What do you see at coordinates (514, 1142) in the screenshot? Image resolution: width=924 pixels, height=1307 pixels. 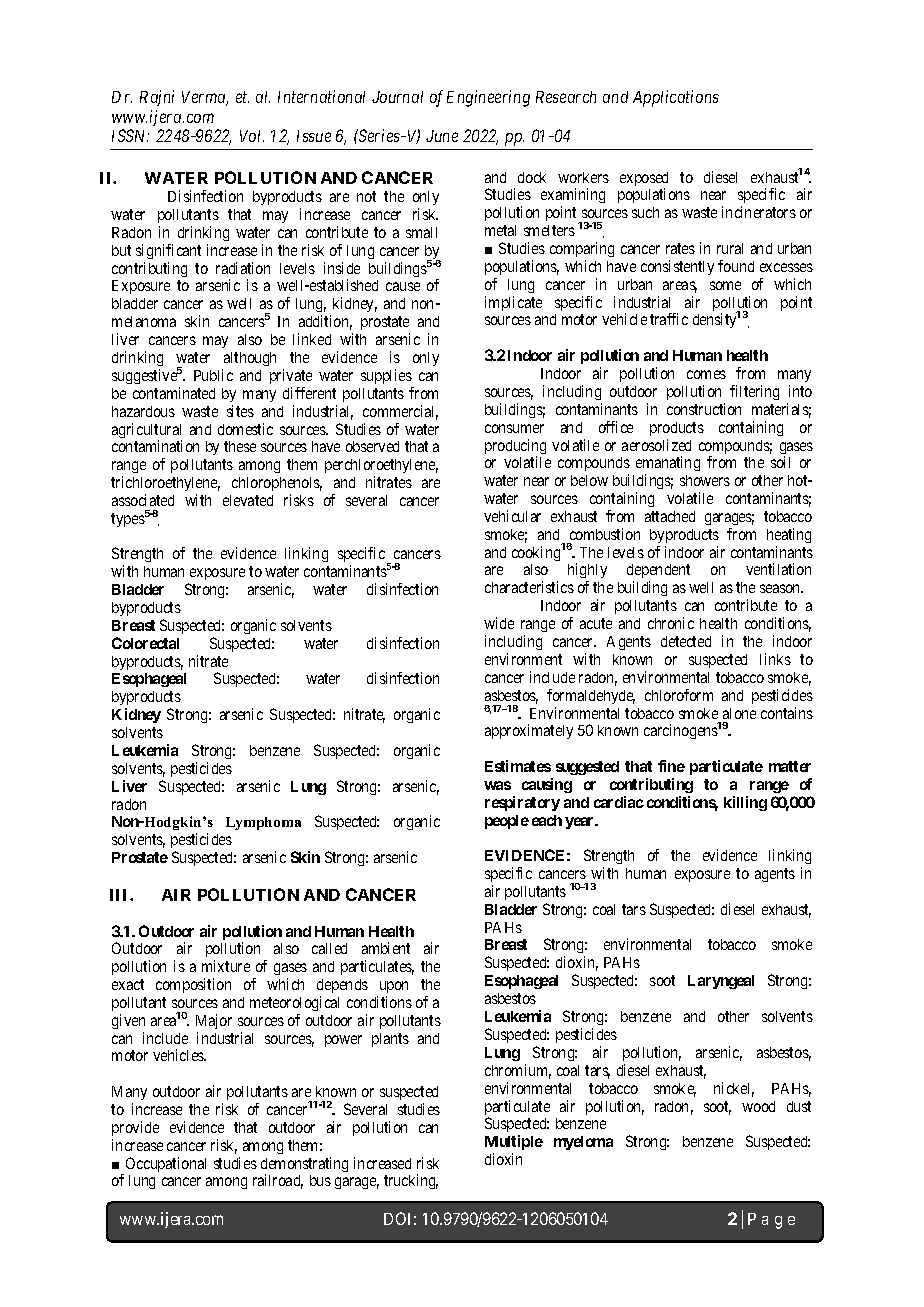 I see `Multiple` at bounding box center [514, 1142].
